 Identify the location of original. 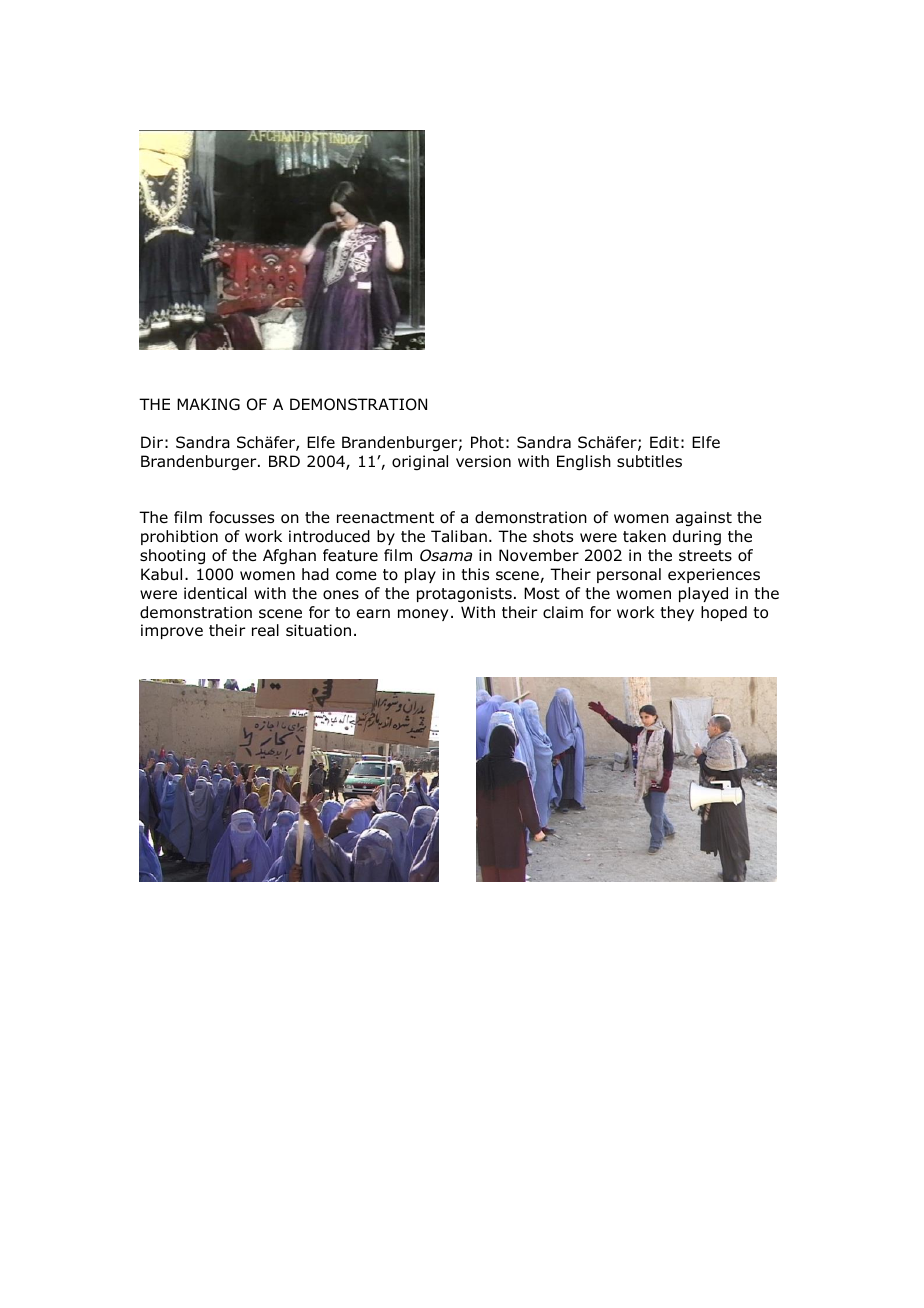
(420, 463).
